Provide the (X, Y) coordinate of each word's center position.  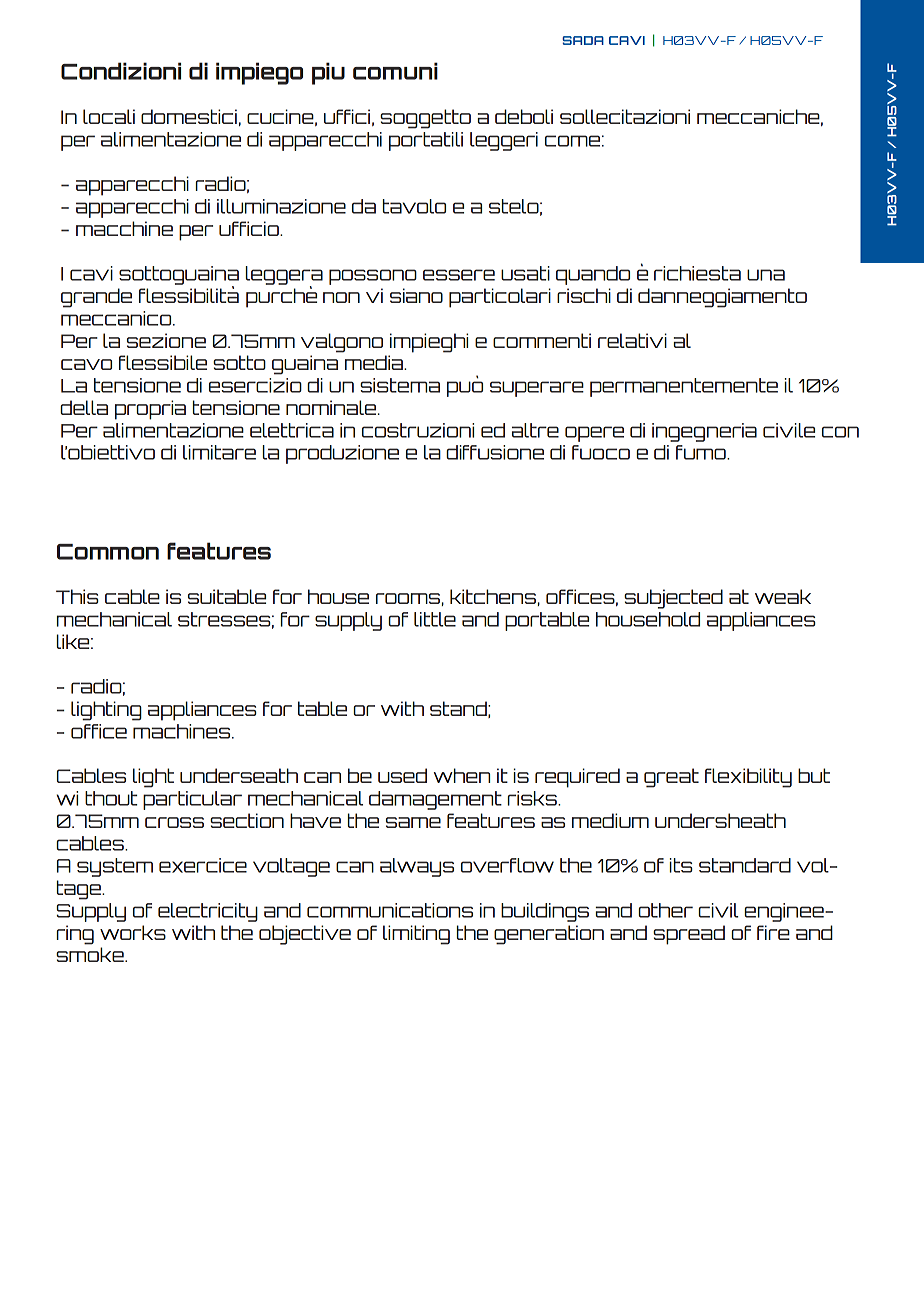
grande (96, 298)
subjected (673, 599)
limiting (416, 935)
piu (328, 73)
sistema (400, 385)
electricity (208, 912)
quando (593, 275)
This (77, 596)
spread (689, 935)
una (766, 275)
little (435, 619)
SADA (583, 40)
